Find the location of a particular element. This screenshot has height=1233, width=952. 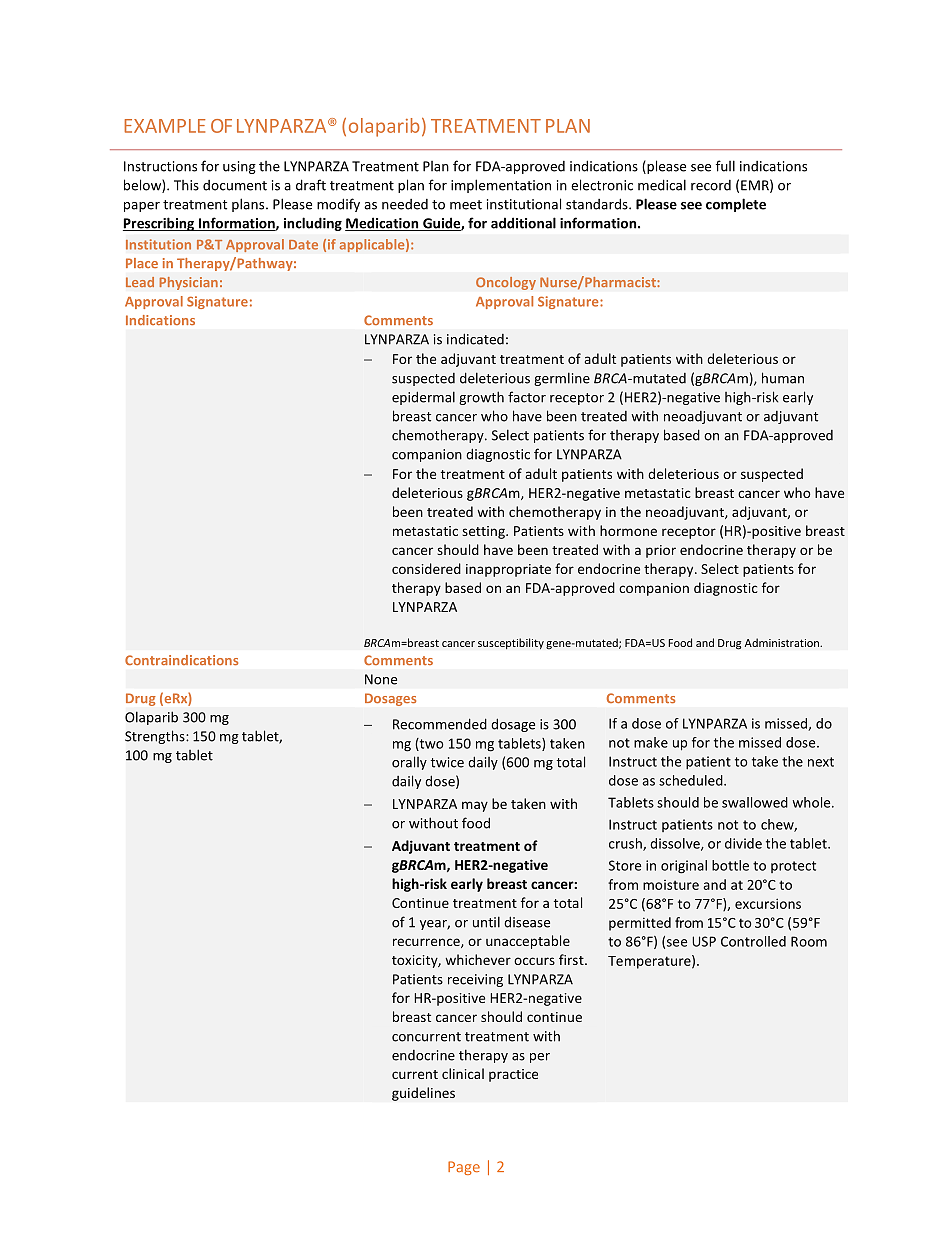

scheduled is located at coordinates (692, 780).
